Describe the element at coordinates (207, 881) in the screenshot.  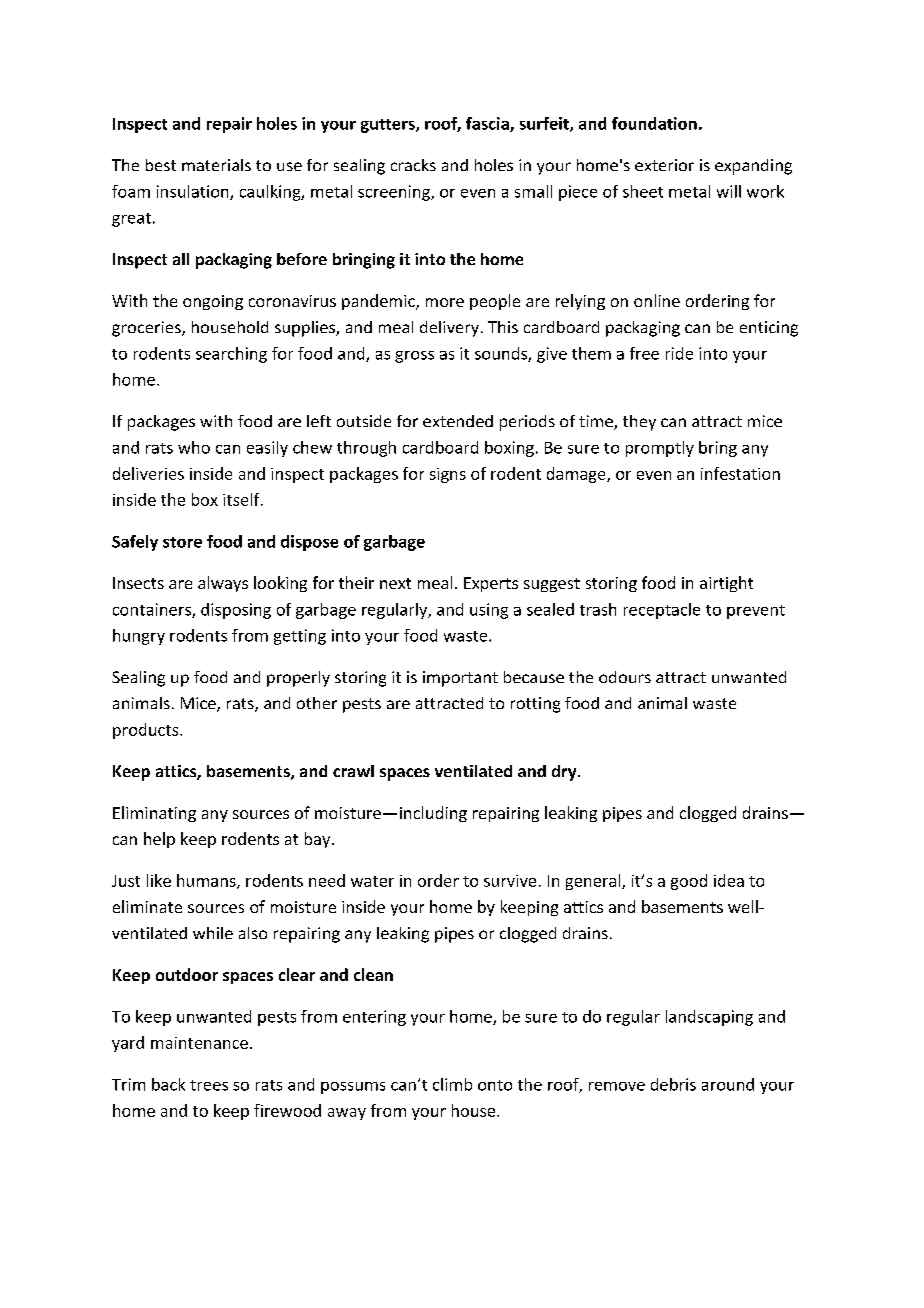
I see `humans` at that location.
